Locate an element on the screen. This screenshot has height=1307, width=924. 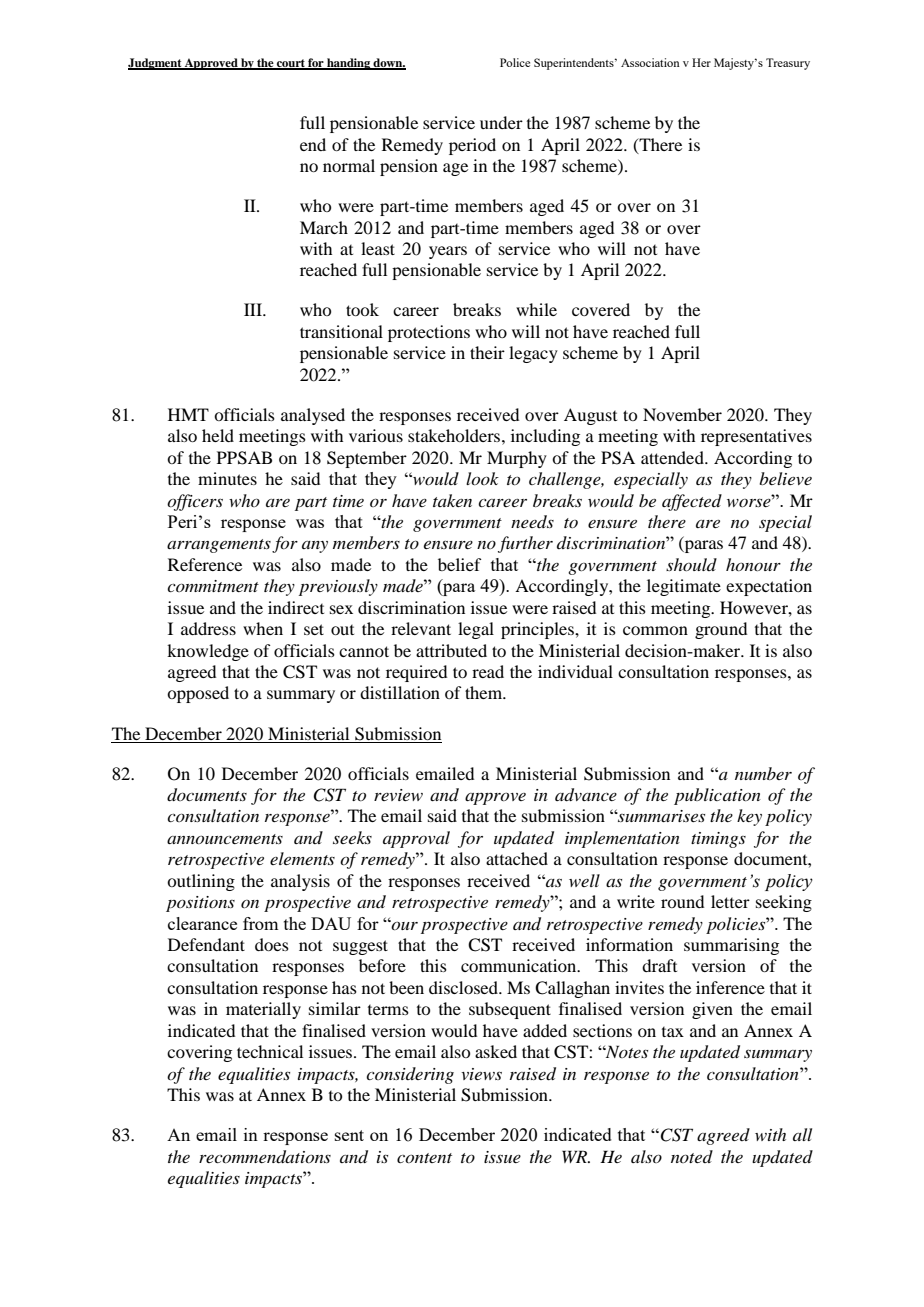
Association is located at coordinates (650, 62).
